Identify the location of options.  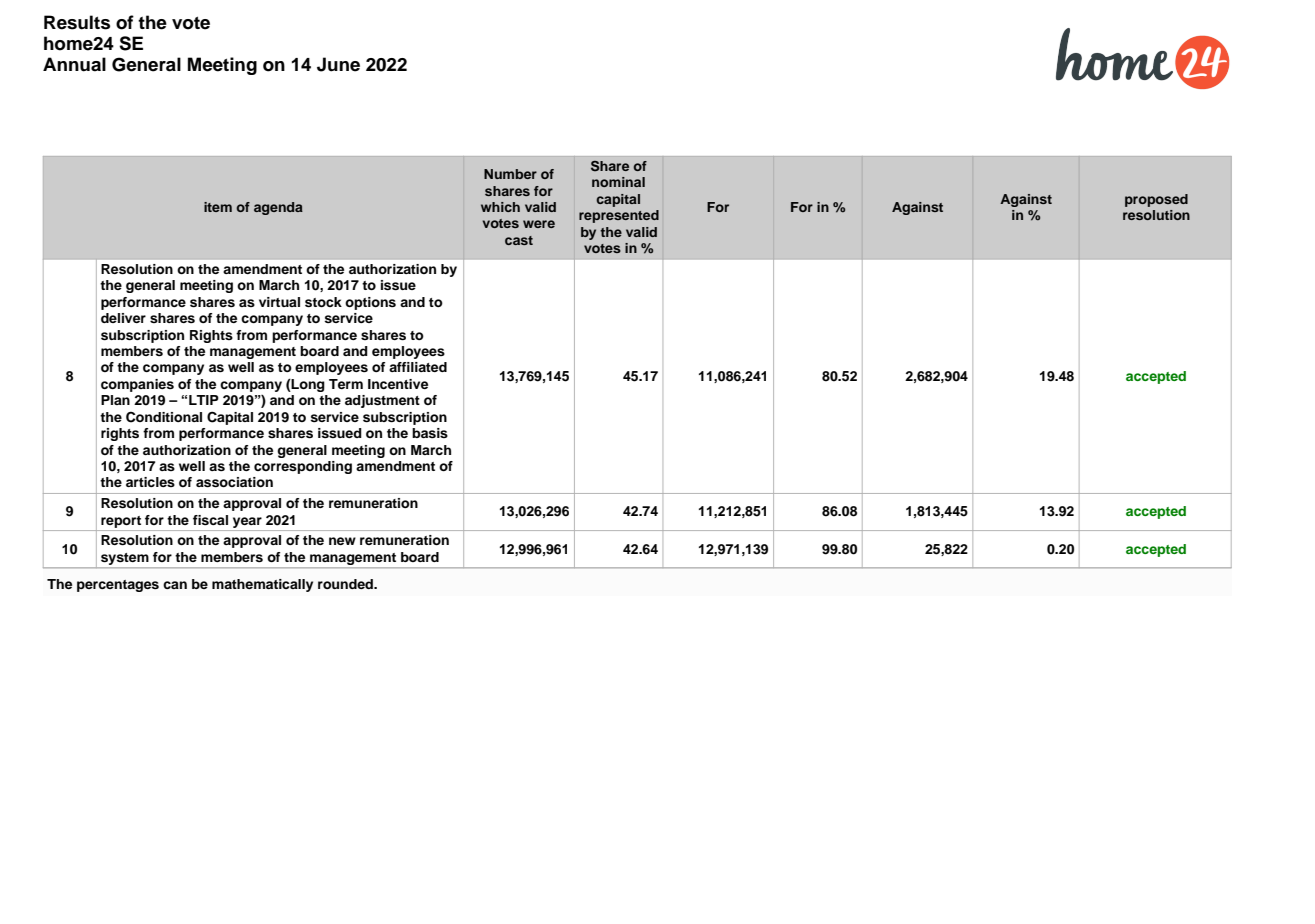
(370, 303).
